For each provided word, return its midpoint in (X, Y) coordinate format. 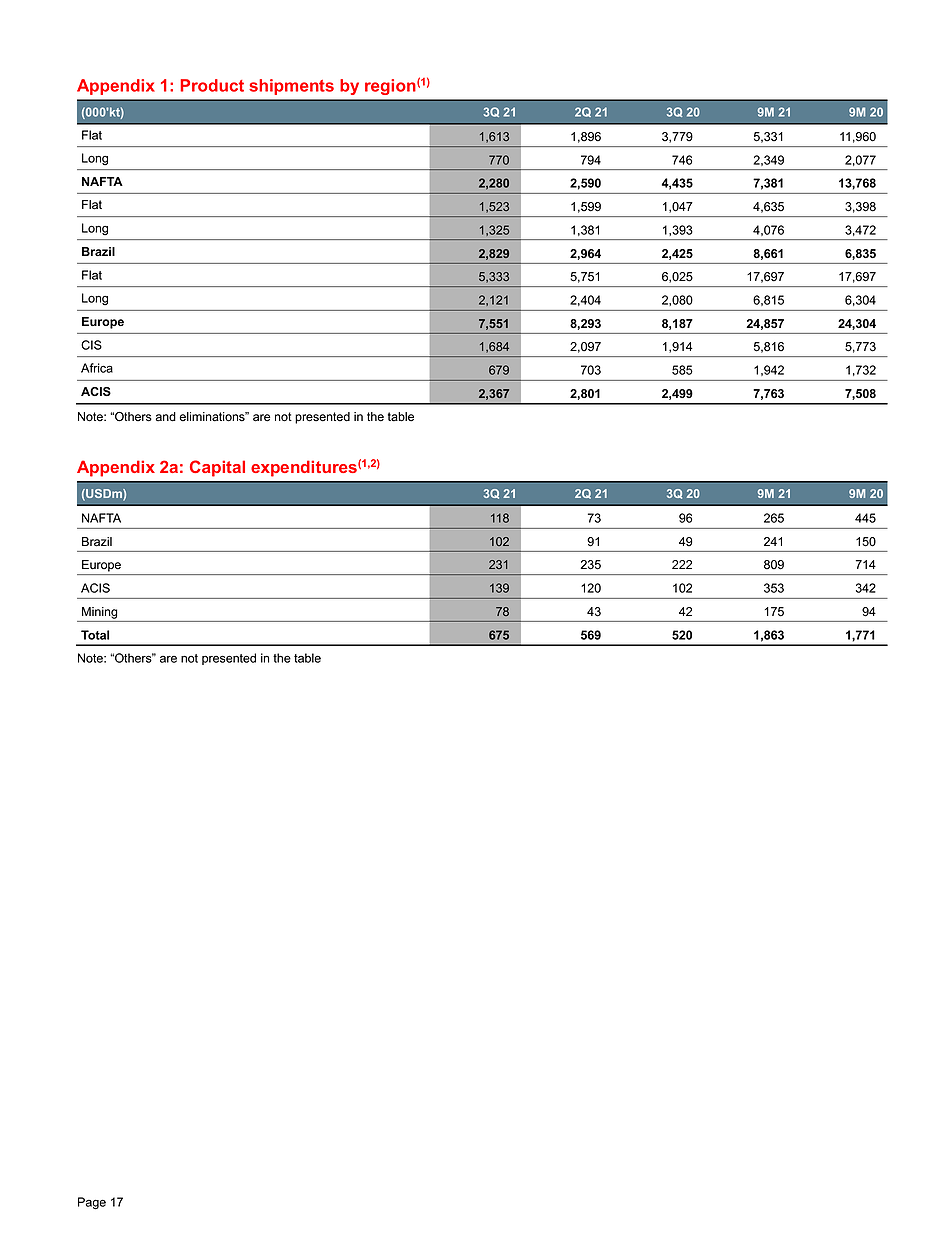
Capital (217, 468)
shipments (291, 87)
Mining (99, 613)
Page (92, 1203)
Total (95, 635)
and (166, 417)
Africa (97, 368)
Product (212, 85)
